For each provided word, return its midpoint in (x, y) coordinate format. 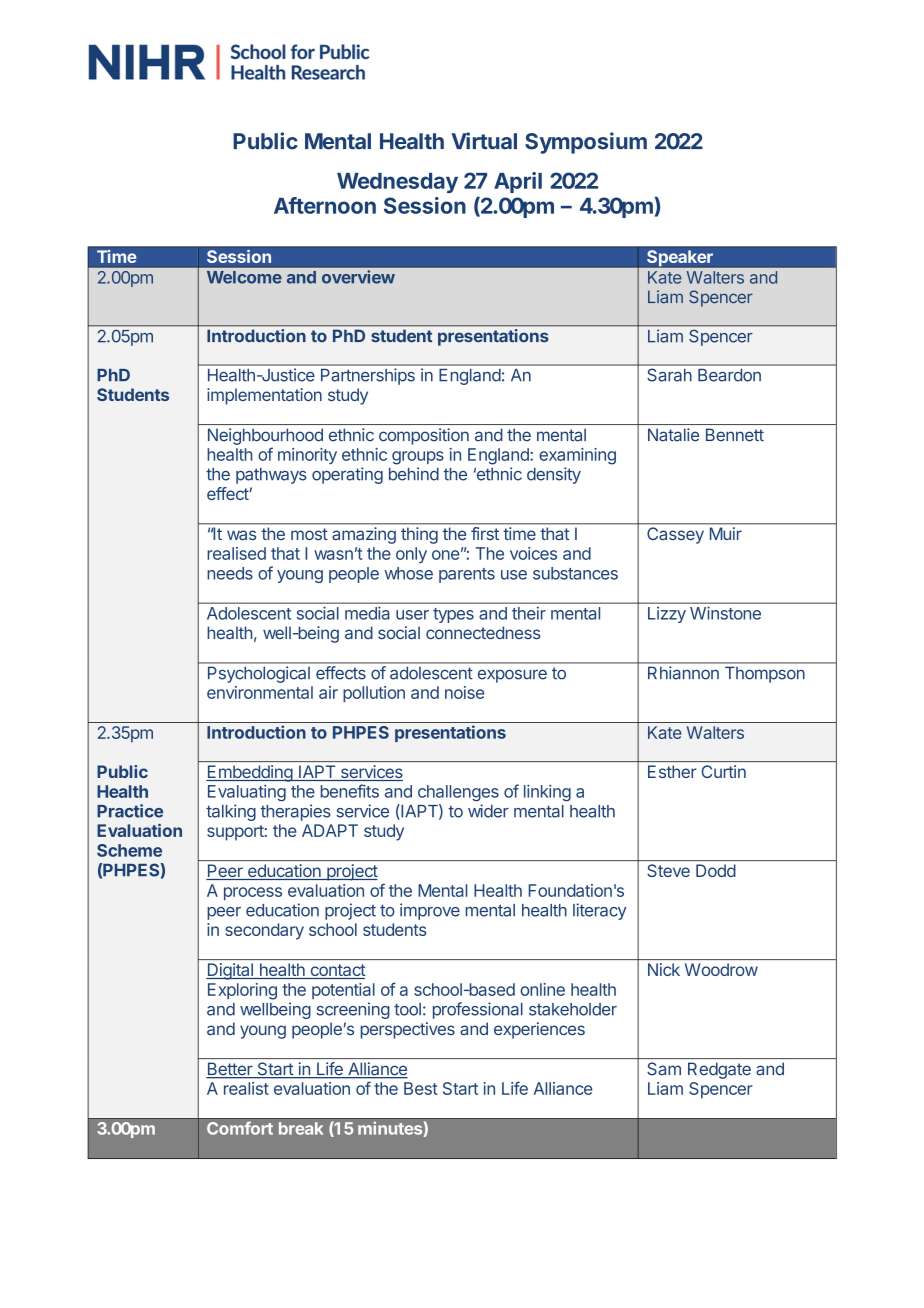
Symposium (586, 143)
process (253, 893)
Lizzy (667, 615)
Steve (668, 870)
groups (418, 458)
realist (246, 1088)
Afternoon (325, 205)
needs (230, 573)
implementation (264, 396)
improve (430, 911)
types (453, 615)
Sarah (669, 375)
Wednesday (397, 183)
